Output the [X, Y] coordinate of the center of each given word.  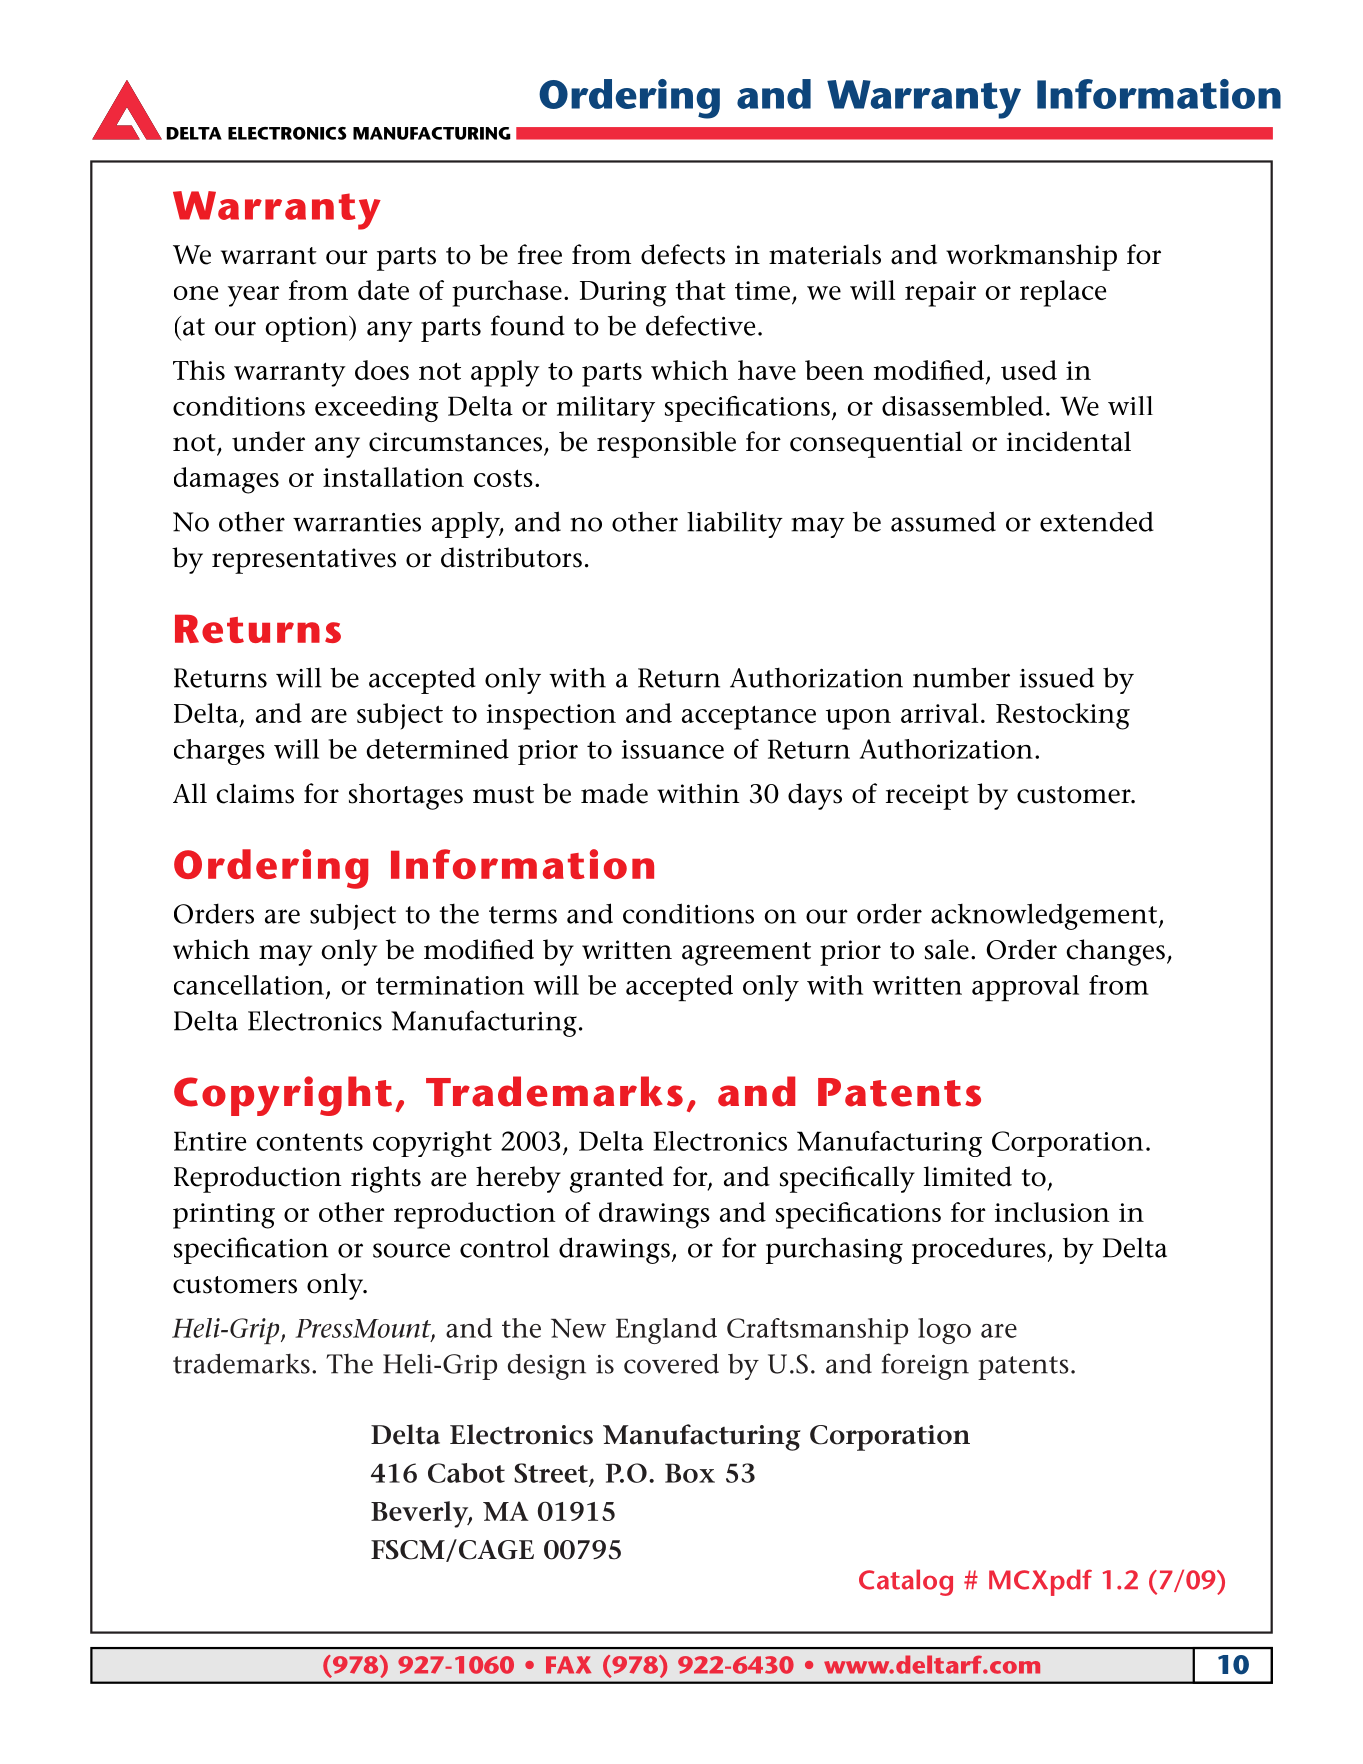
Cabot [466, 1473]
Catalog [906, 1582]
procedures [979, 1250]
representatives [304, 561]
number [961, 677]
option [308, 329]
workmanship [1031, 257]
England [666, 1331]
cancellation [249, 985]
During [623, 294]
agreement [746, 954]
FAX [568, 1665]
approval [1025, 988]
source [411, 1250]
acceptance [749, 717]
